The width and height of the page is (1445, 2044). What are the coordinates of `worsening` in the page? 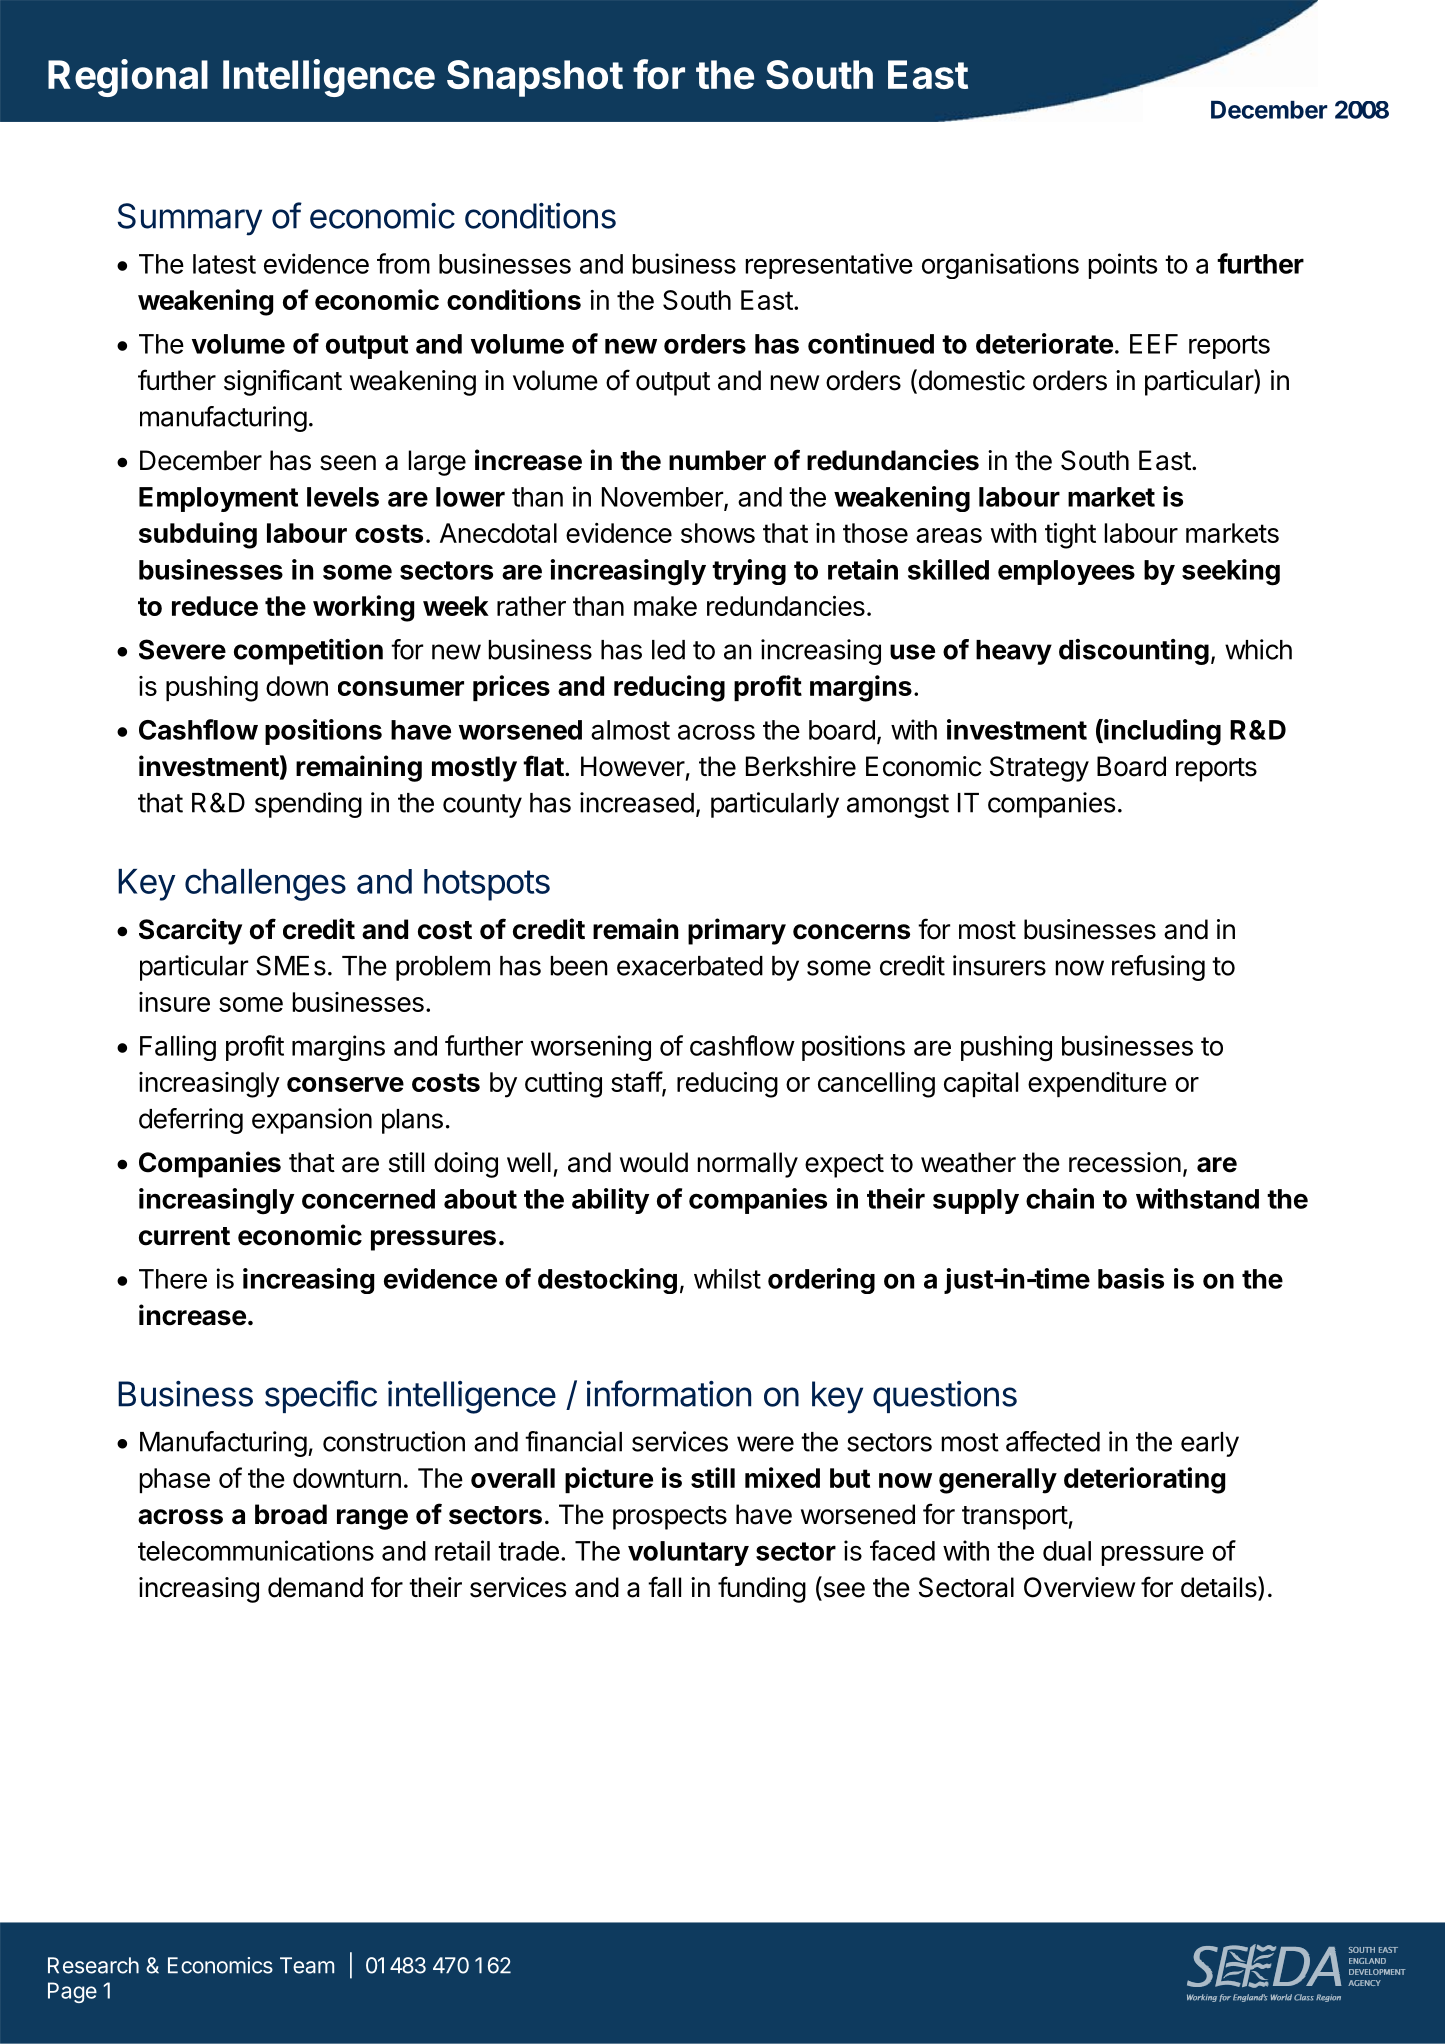 It's located at (591, 1048).
